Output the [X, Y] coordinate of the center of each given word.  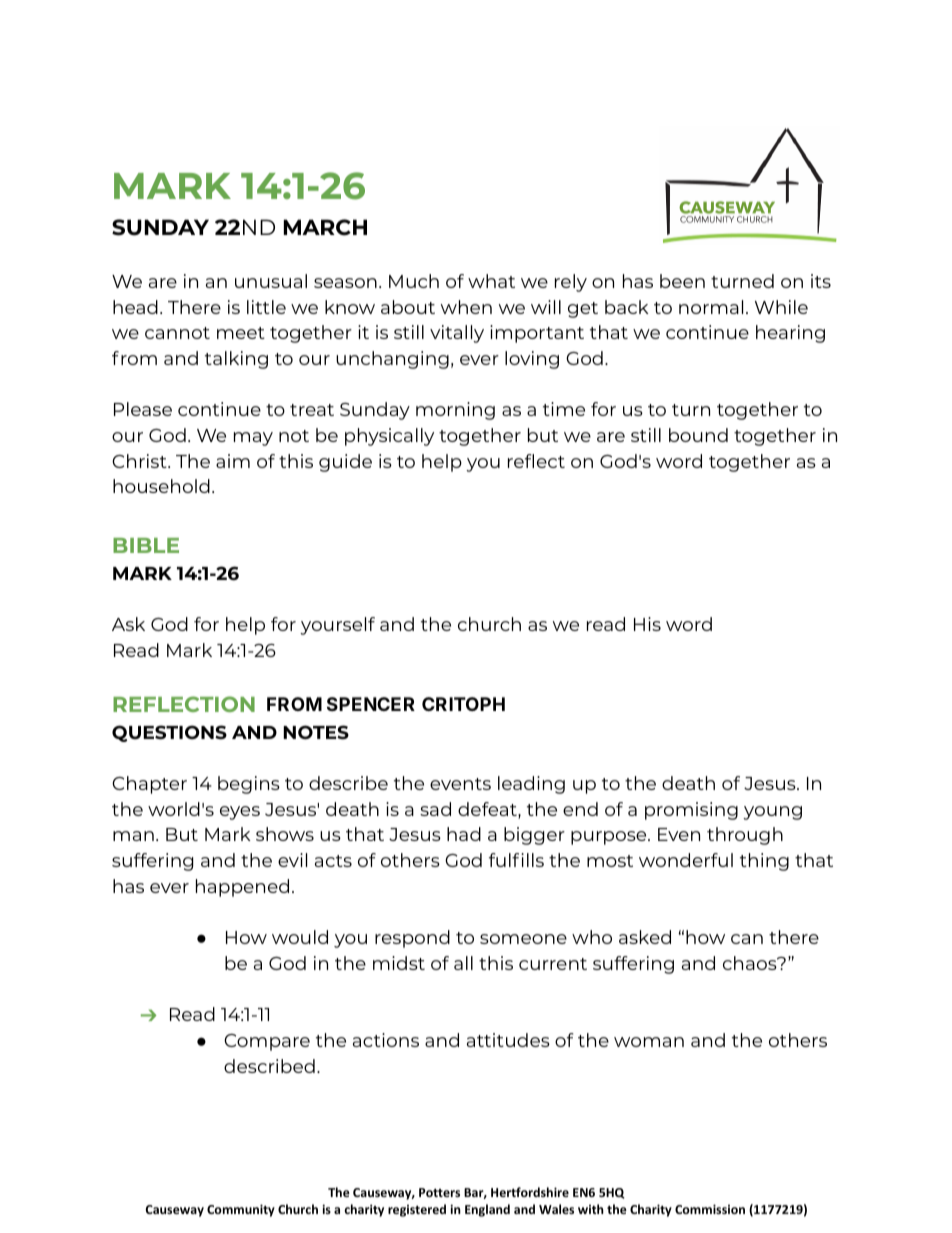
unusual [271, 281]
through [745, 836]
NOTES [316, 732]
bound [698, 435]
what [491, 281]
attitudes [508, 1040]
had [464, 834]
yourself [337, 626]
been [682, 281]
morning [455, 411]
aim [233, 461]
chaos [751, 963]
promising [691, 811]
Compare [267, 1042]
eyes [240, 813]
